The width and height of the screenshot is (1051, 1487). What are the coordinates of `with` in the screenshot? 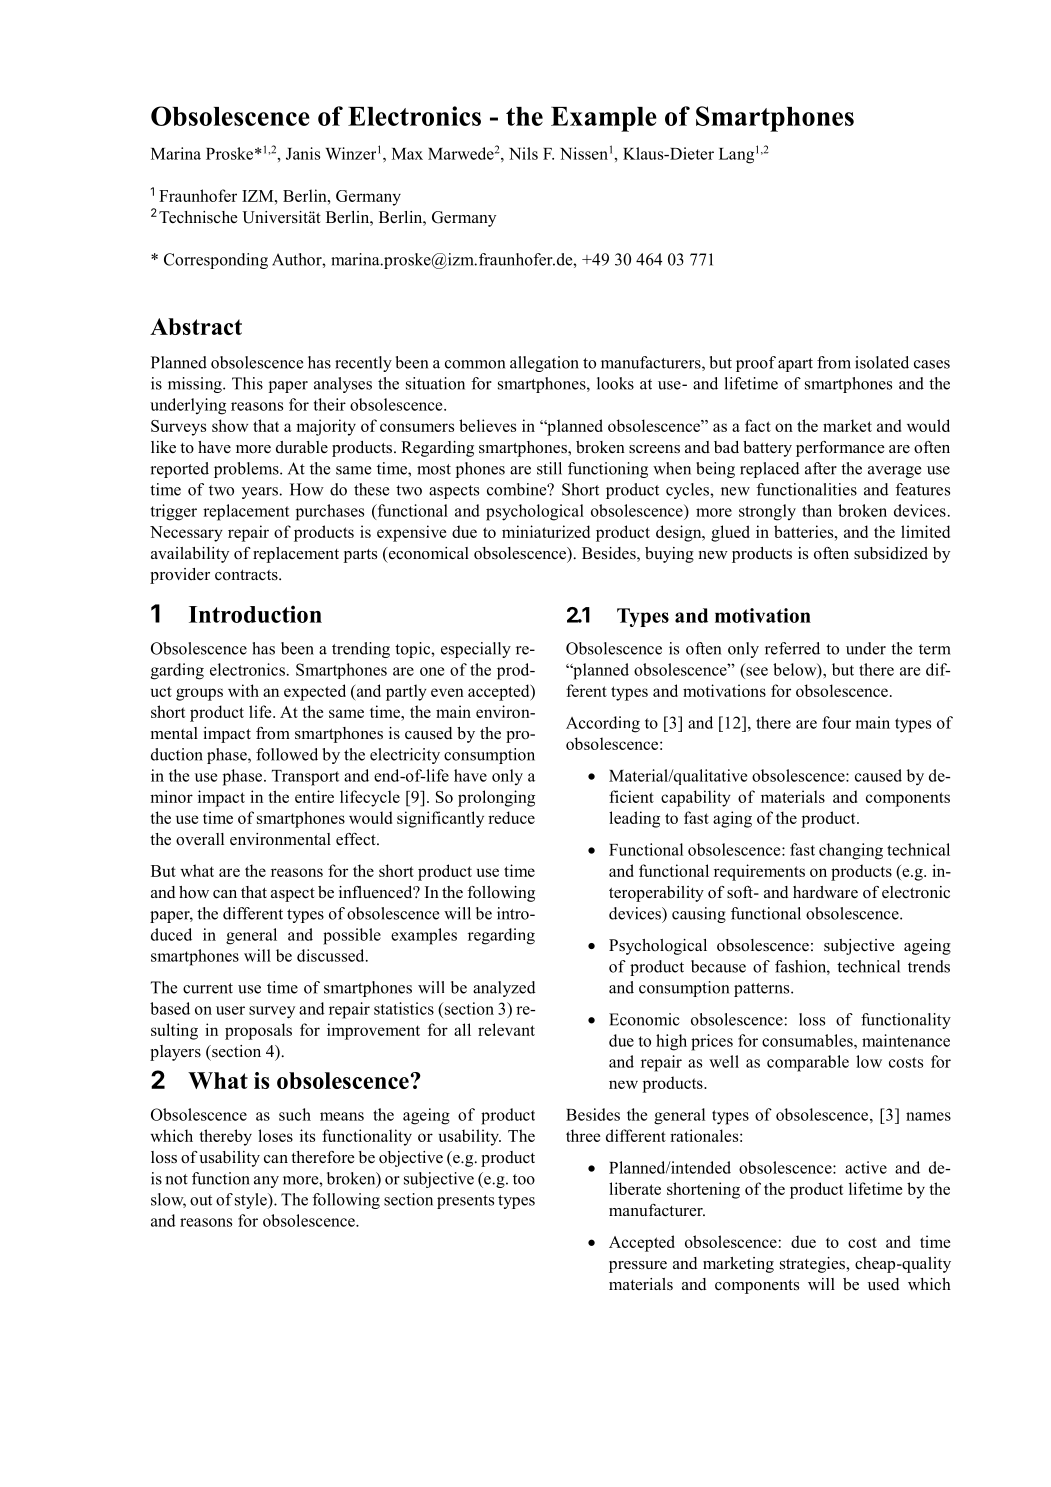 It's located at (243, 690).
